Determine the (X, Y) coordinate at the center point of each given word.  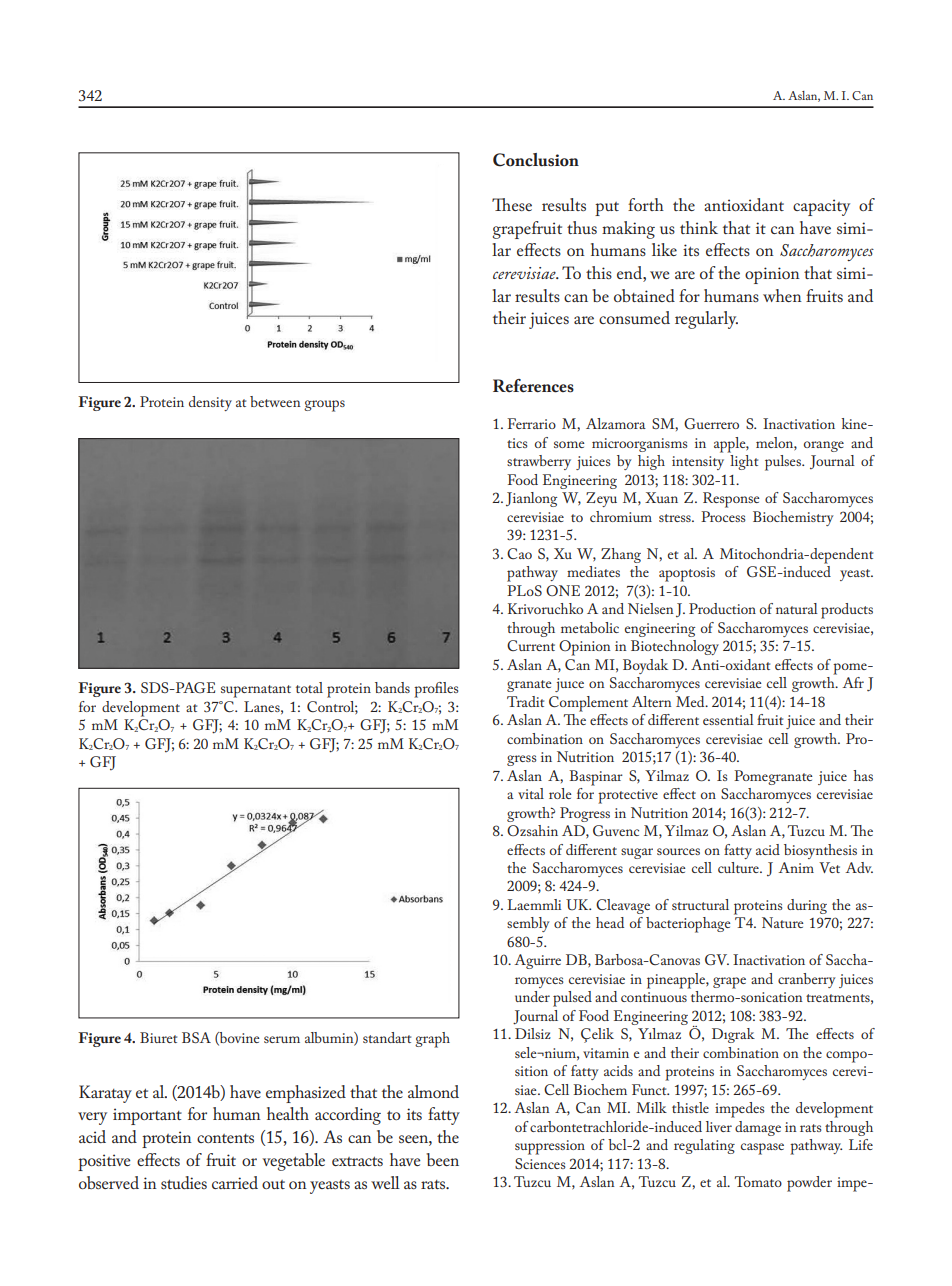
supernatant (256, 691)
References (533, 386)
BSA (196, 1037)
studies (184, 1182)
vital (531, 793)
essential (728, 719)
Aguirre (537, 961)
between (275, 401)
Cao (519, 553)
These (512, 204)
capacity (821, 207)
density (210, 403)
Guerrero (711, 424)
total (309, 687)
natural (797, 608)
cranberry (806, 980)
